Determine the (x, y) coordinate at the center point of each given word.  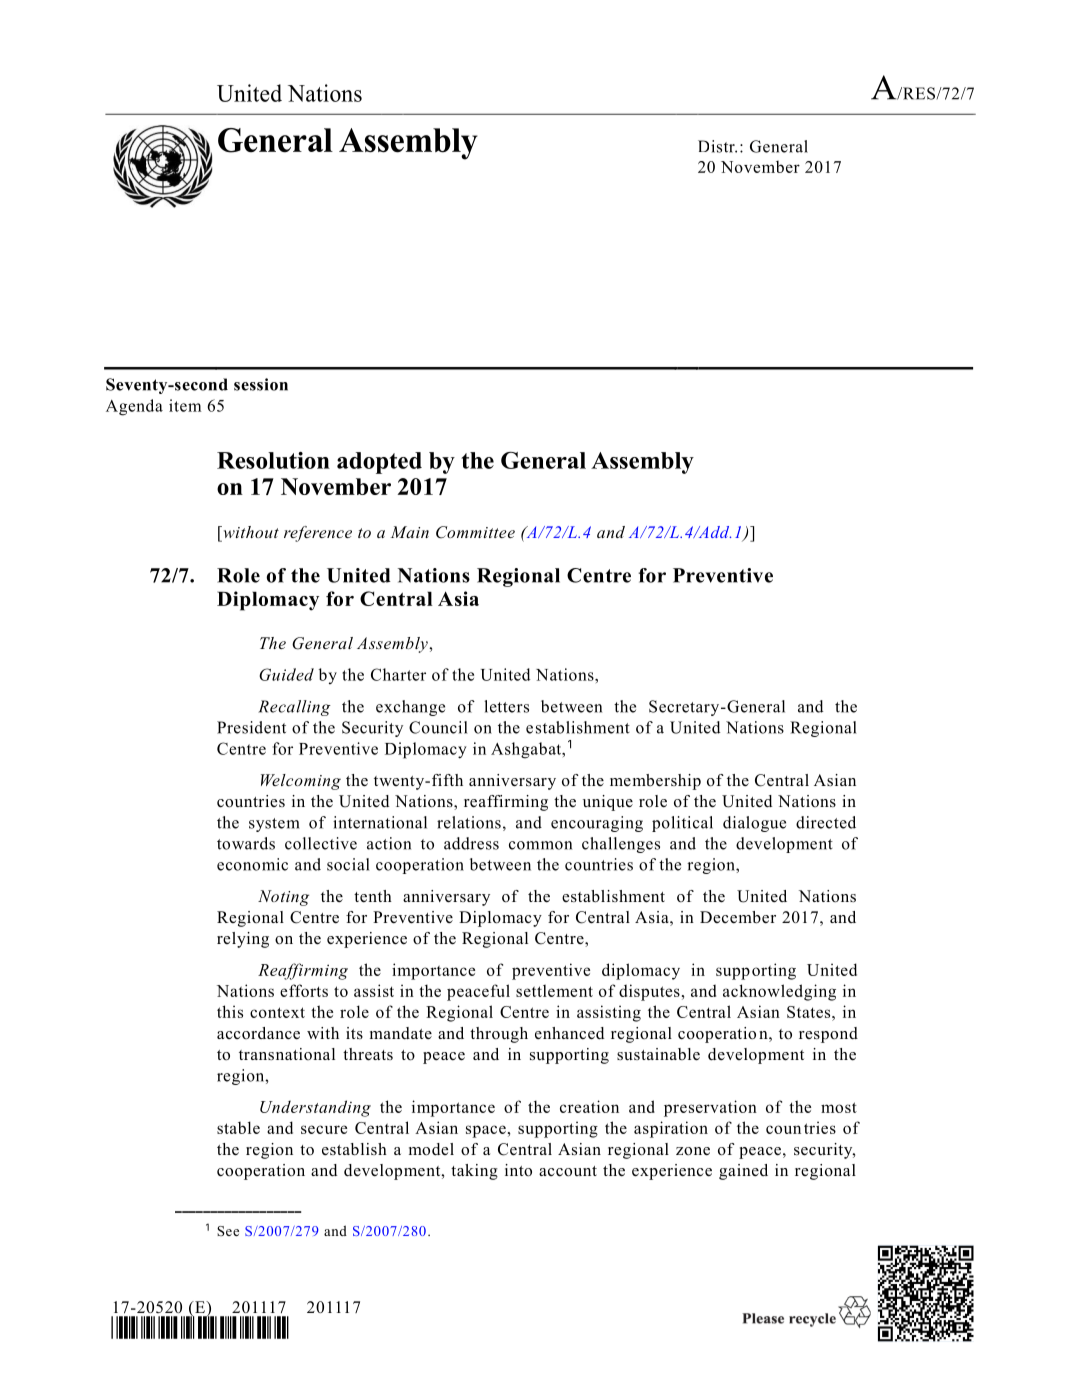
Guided (286, 674)
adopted (379, 463)
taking (474, 1172)
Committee (475, 532)
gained (743, 1172)
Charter (398, 674)
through (499, 1035)
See (228, 1231)
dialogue (754, 824)
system (274, 825)
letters (506, 706)
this (230, 1011)
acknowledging (779, 992)
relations (469, 822)
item (185, 405)
